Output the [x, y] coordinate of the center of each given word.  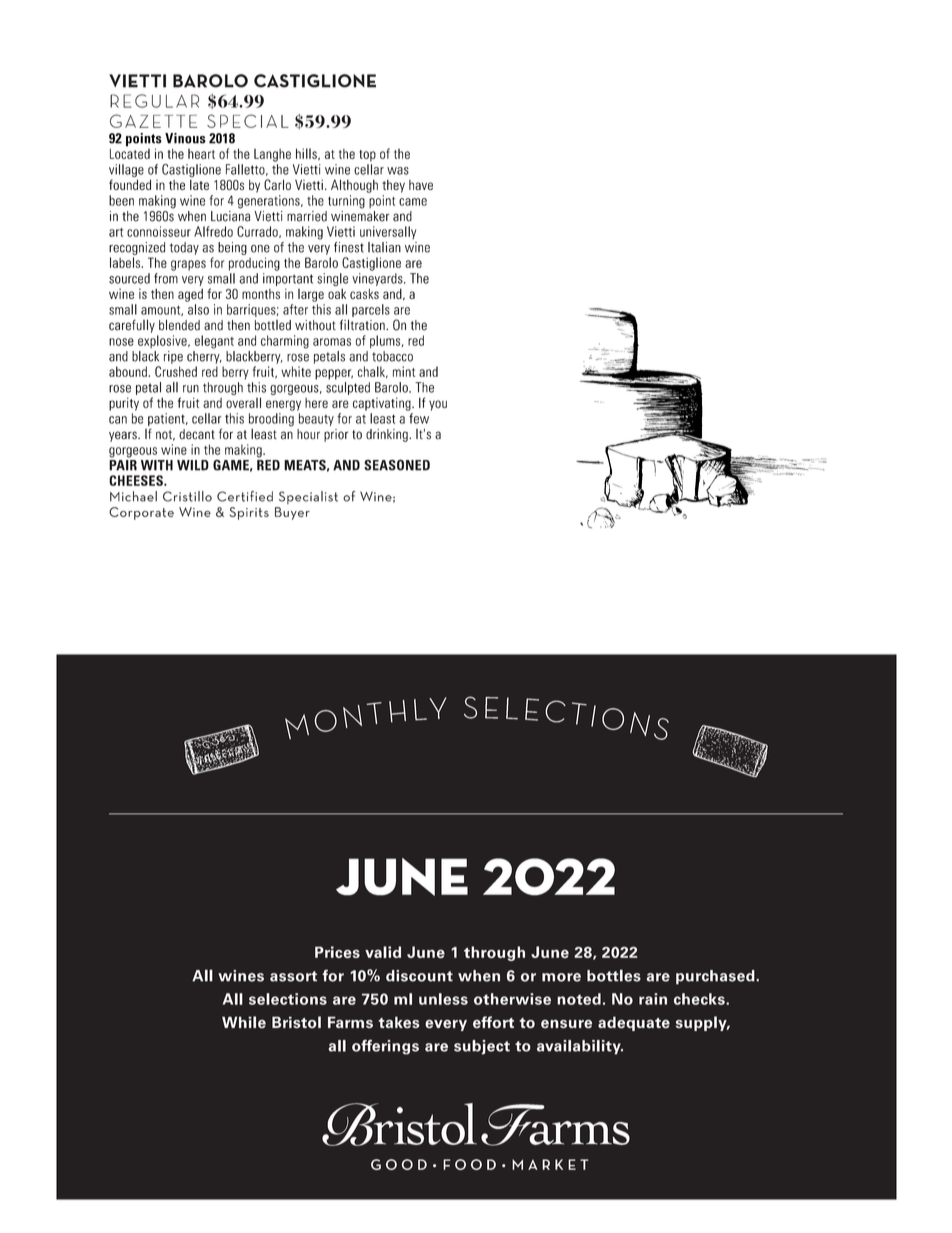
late [199, 184]
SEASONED [397, 465]
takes [399, 1022]
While [244, 1022]
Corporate [141, 513]
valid [383, 952]
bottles [614, 975]
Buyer [292, 513]
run [191, 389]
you [438, 405]
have [421, 185]
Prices [337, 952]
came [413, 202]
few [419, 418]
